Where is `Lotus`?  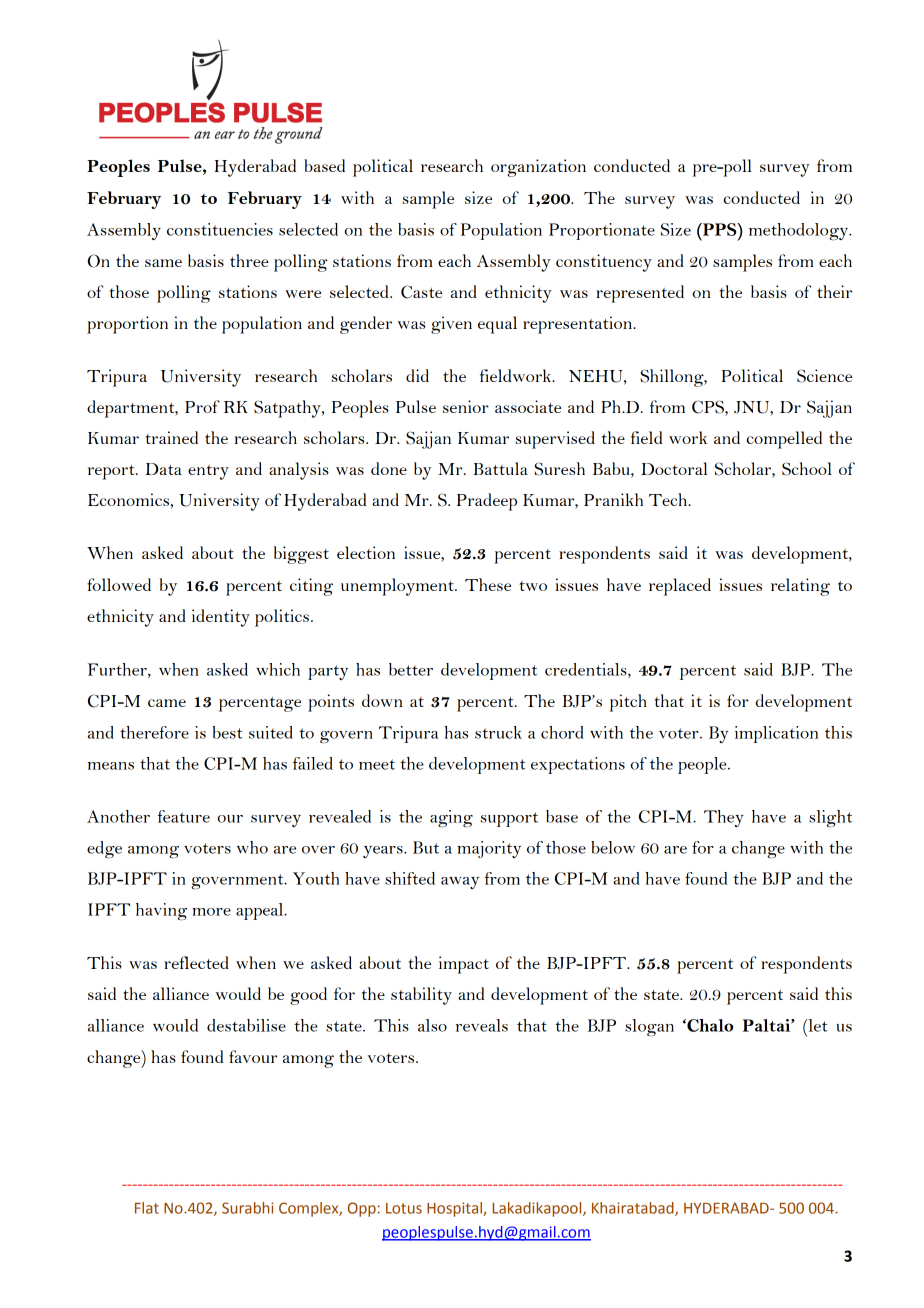 Lotus is located at coordinates (404, 1208).
